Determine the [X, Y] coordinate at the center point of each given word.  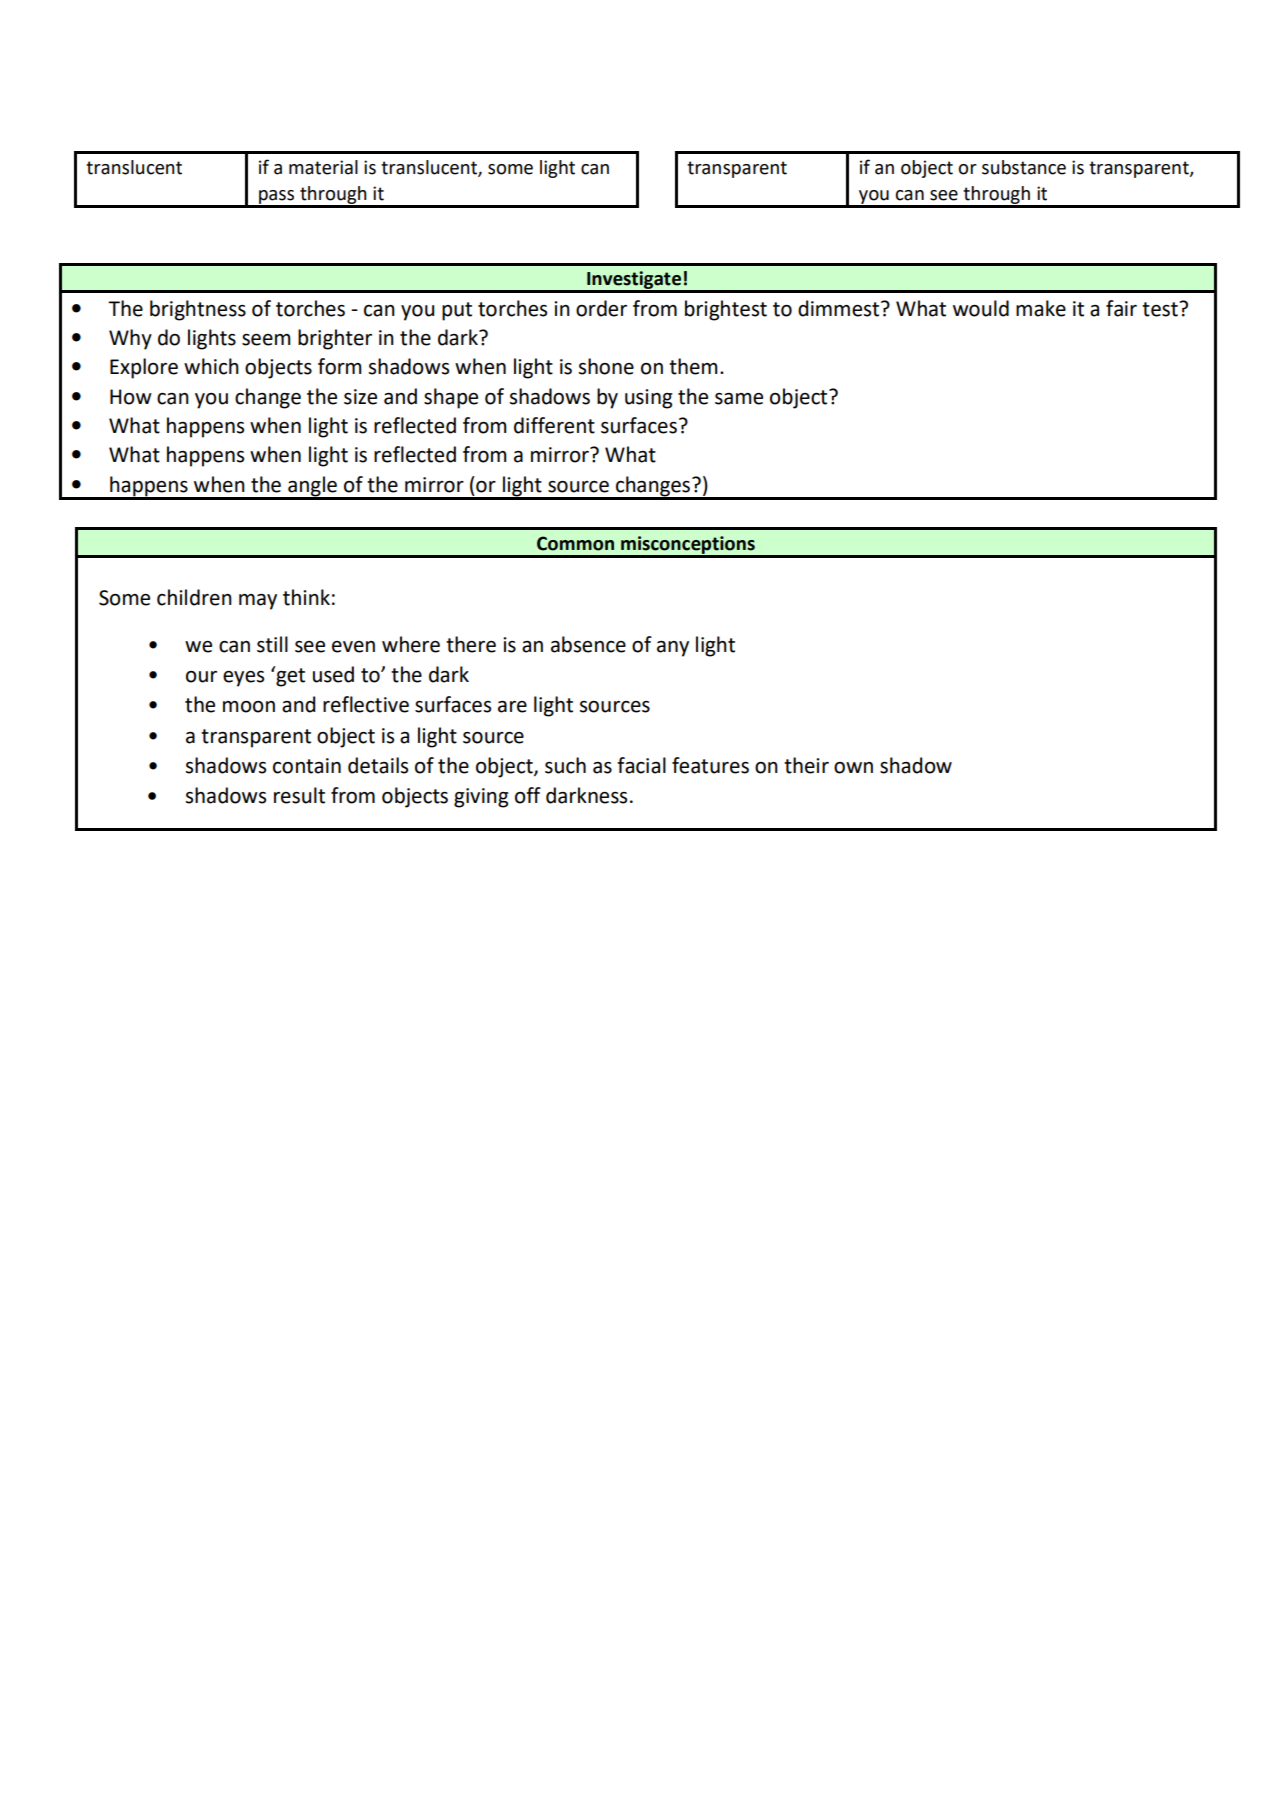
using [648, 399]
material [323, 167]
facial [641, 765]
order [601, 308]
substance [1024, 167]
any [673, 649]
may [258, 602]
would [981, 308]
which [211, 366]
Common [575, 543]
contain [307, 766]
